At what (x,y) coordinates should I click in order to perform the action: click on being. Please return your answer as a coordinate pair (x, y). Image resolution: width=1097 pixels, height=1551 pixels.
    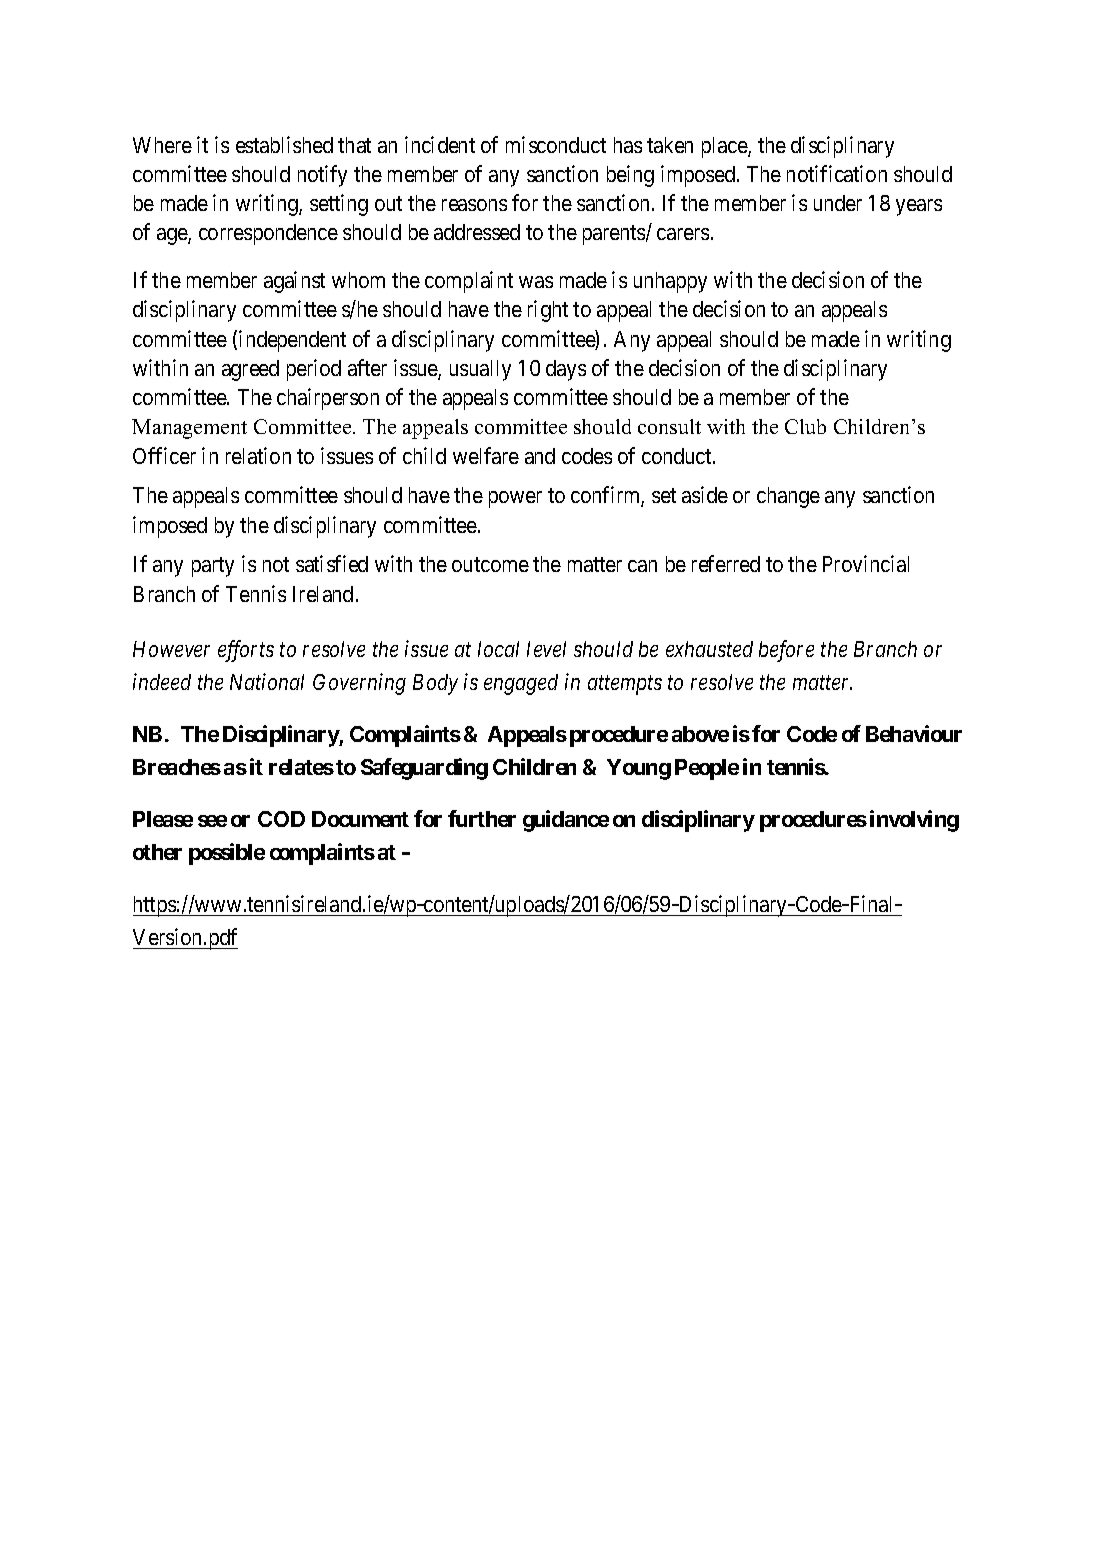
    Looking at the image, I should click on (630, 176).
